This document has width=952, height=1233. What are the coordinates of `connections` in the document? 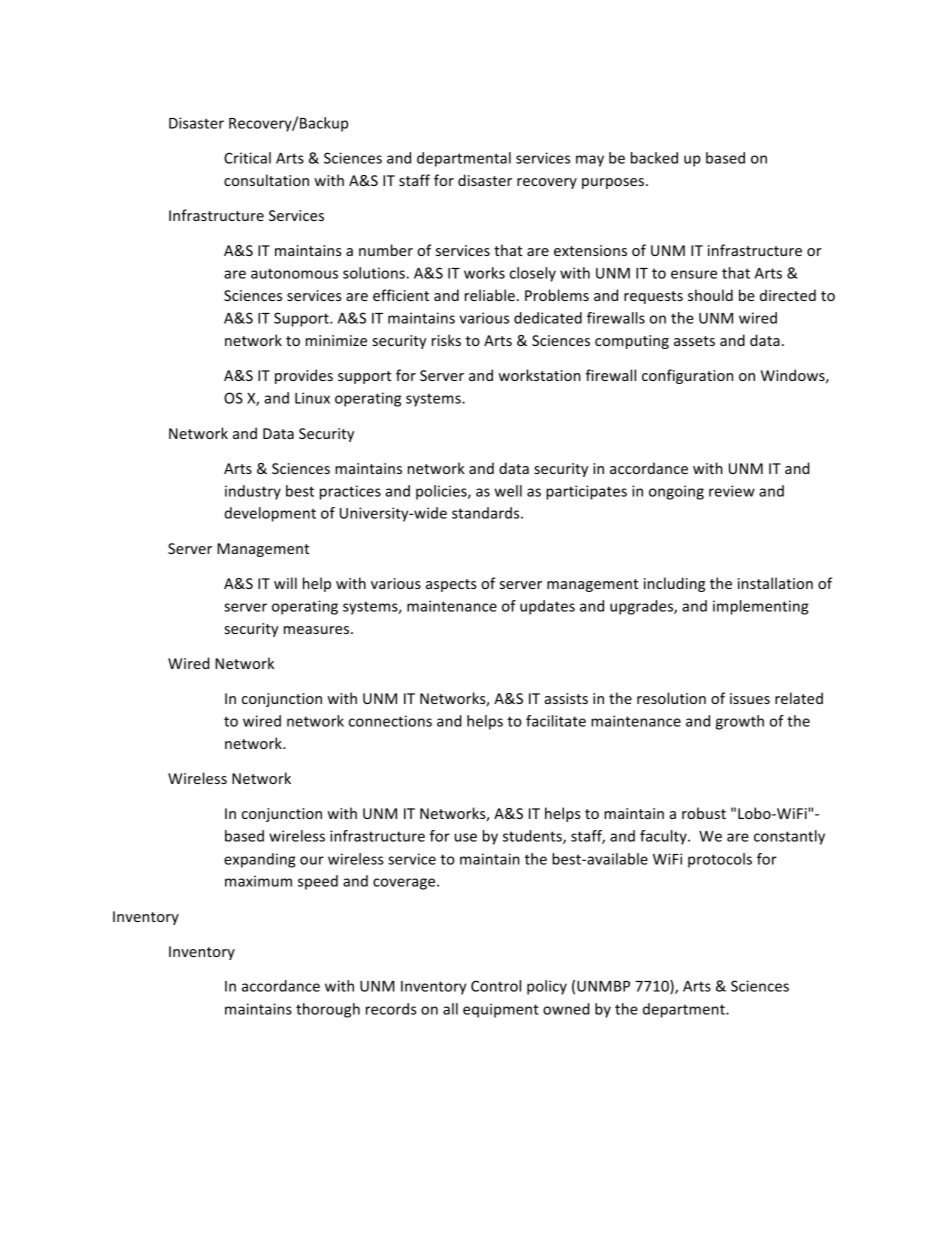 It's located at (390, 721).
